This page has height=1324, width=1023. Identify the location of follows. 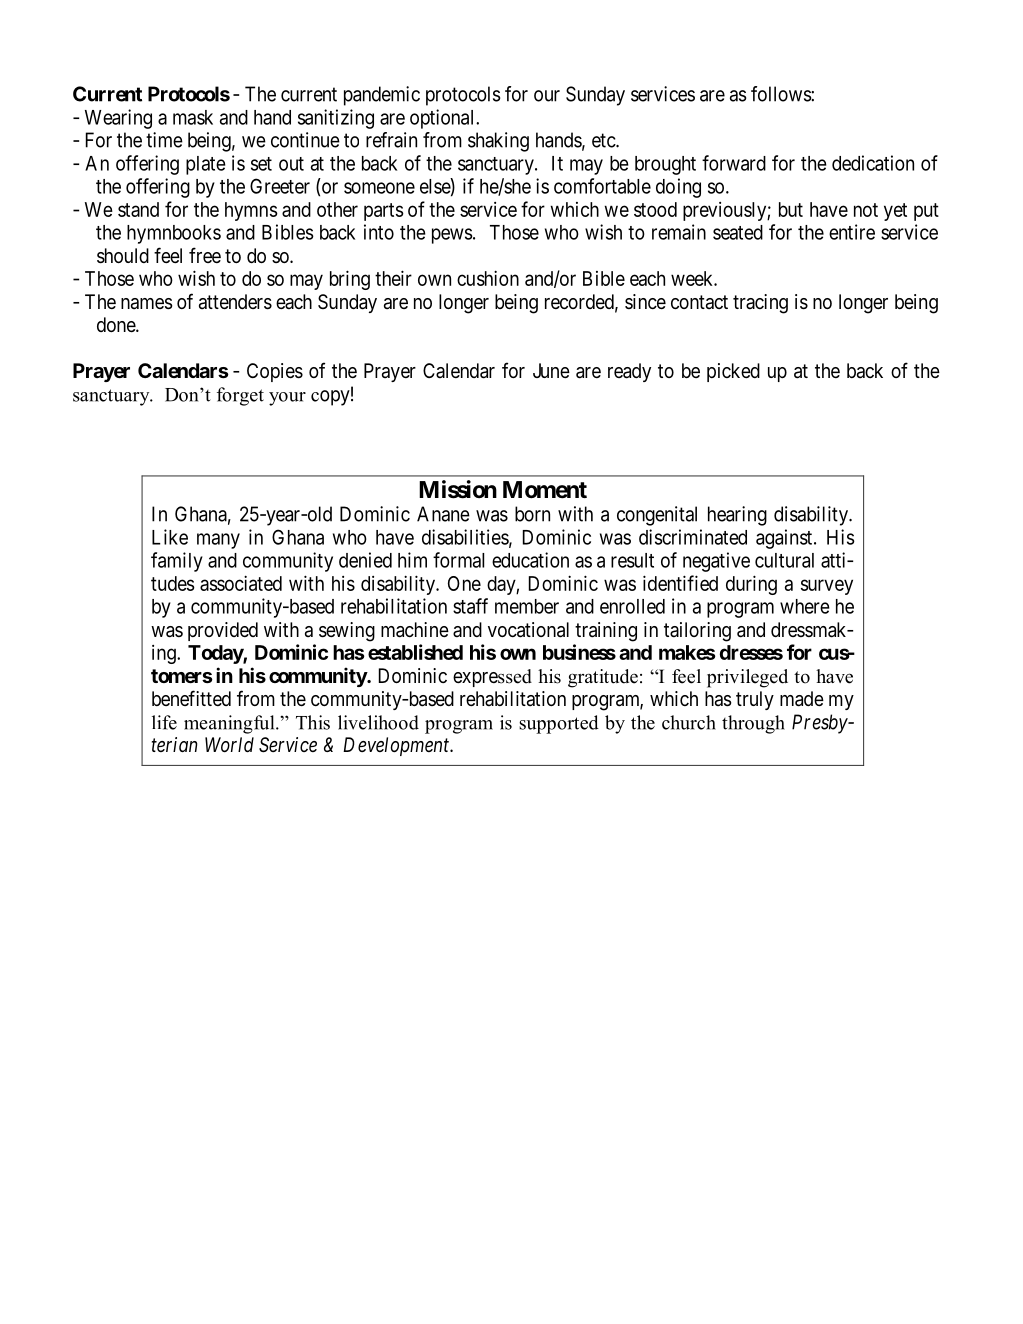
(781, 94).
